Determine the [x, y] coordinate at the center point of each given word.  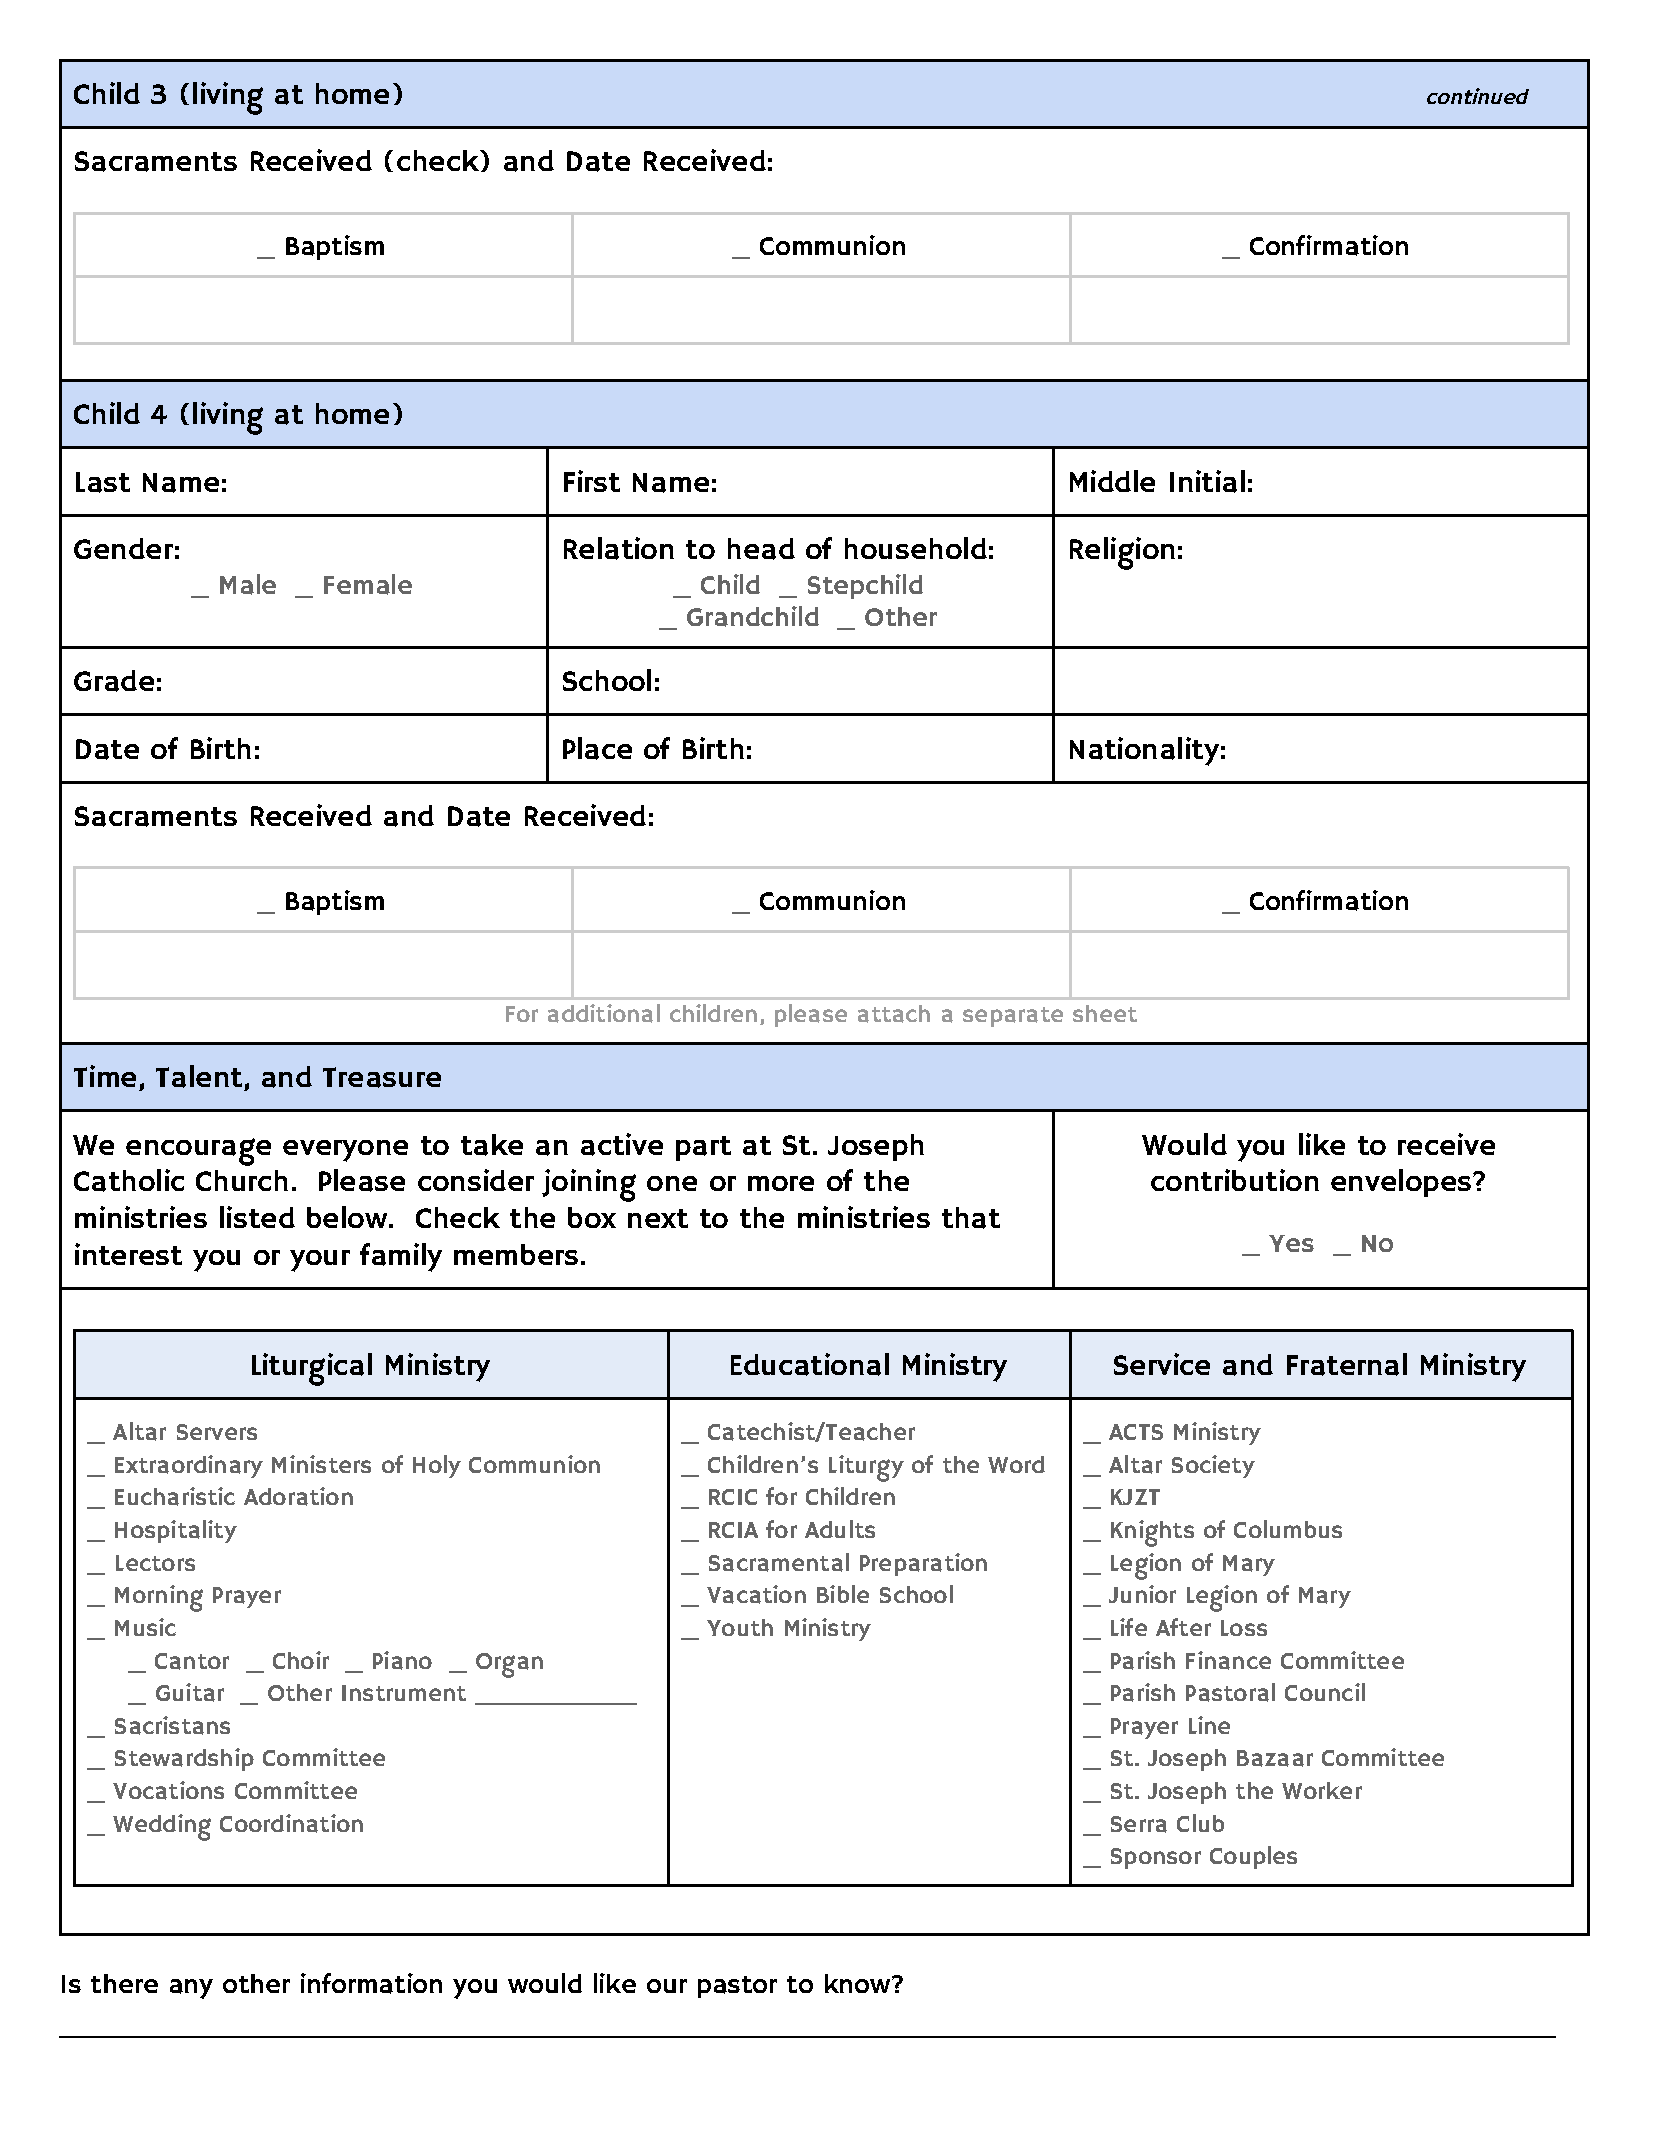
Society [1213, 1466]
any [191, 1989]
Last [103, 482]
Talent [199, 1076]
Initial [1207, 481]
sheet [1105, 1013]
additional [604, 1013]
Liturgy [866, 1468]
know [859, 1983]
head [761, 549]
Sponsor [1156, 1858]
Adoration [298, 1496]
